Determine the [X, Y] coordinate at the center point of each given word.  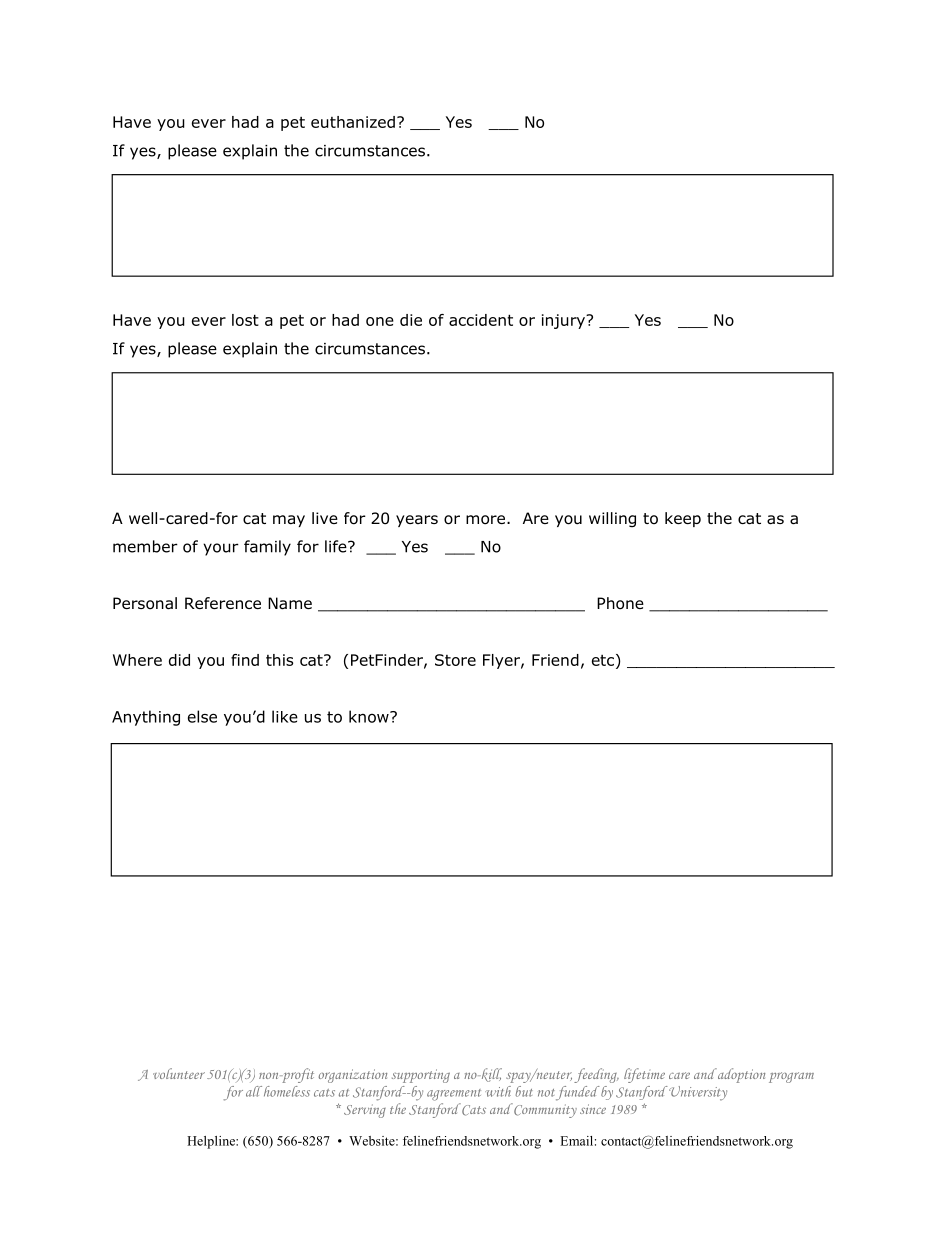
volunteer [179, 1073]
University [698, 1093]
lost [245, 320]
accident [481, 320]
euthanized [353, 122]
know [370, 716]
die [411, 320]
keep [683, 519]
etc [603, 660]
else [202, 716]
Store [455, 660]
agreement [454, 1095]
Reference [223, 603]
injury [564, 321]
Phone [620, 603]
